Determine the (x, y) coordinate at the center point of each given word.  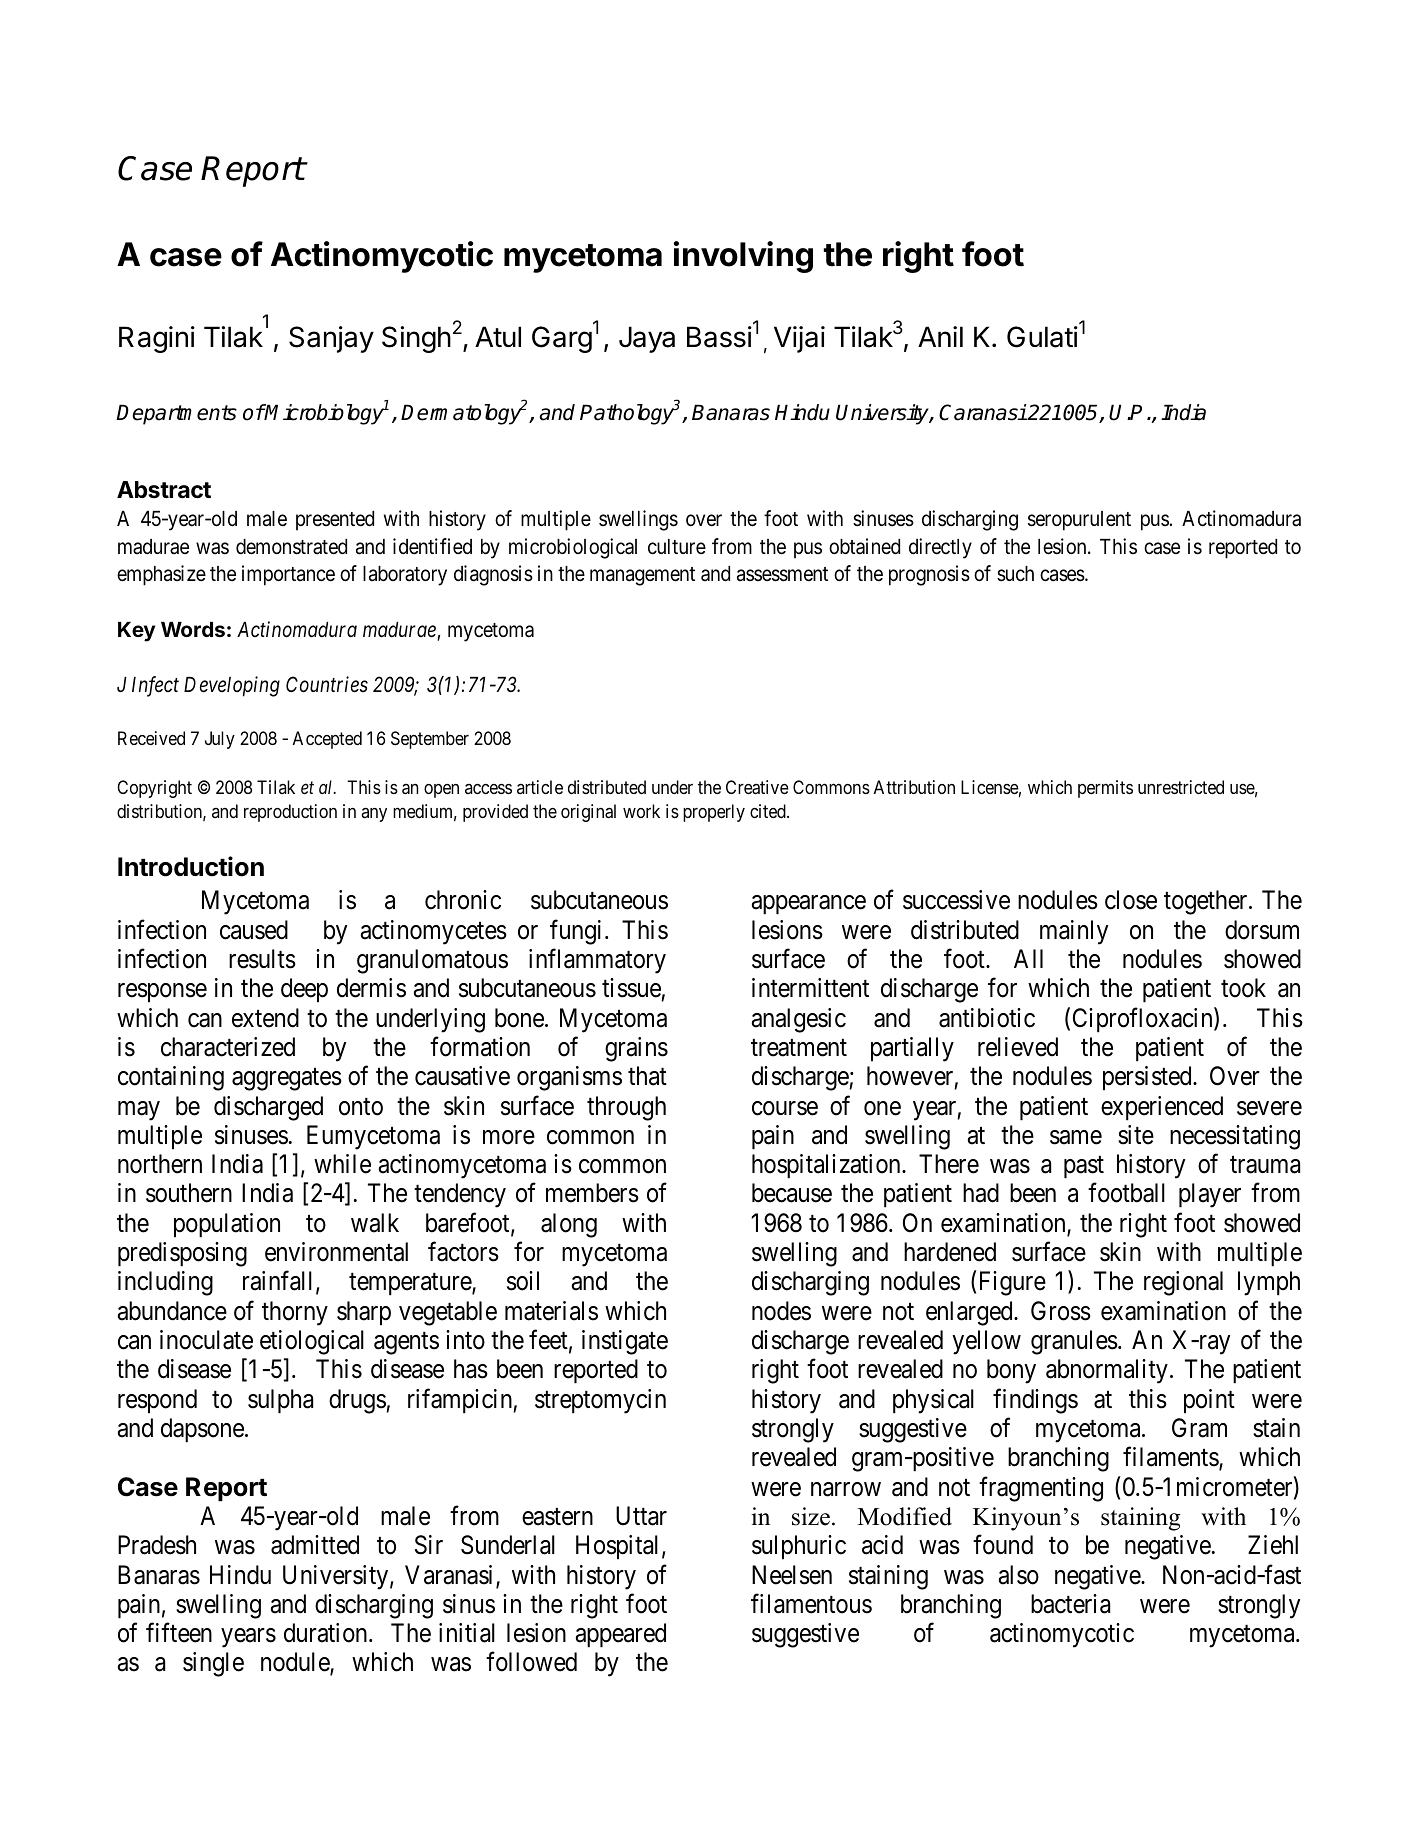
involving (743, 257)
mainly (1074, 932)
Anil (940, 336)
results (262, 959)
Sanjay (331, 339)
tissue (632, 989)
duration (327, 1633)
